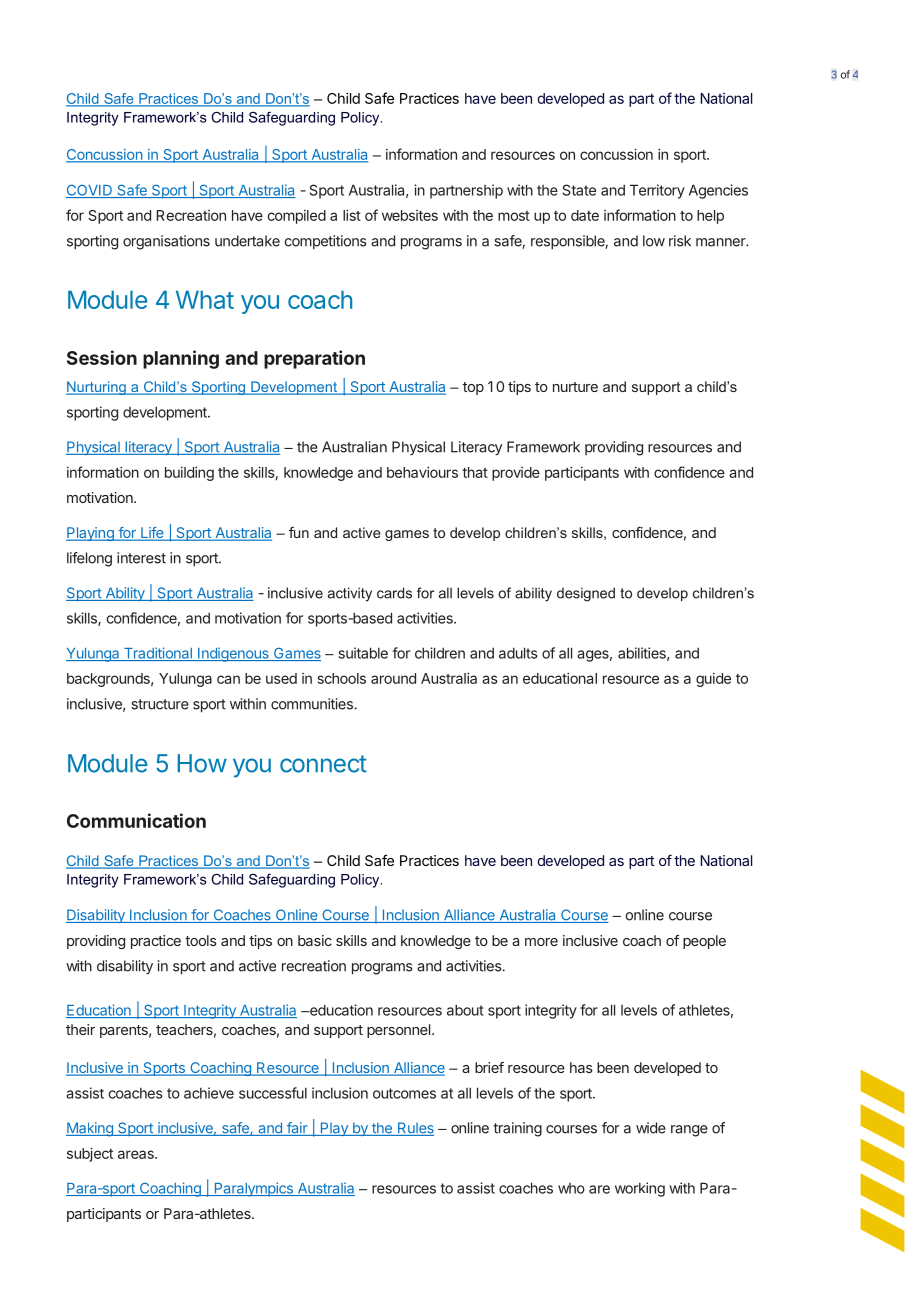  I want to click on low, so click(654, 241).
